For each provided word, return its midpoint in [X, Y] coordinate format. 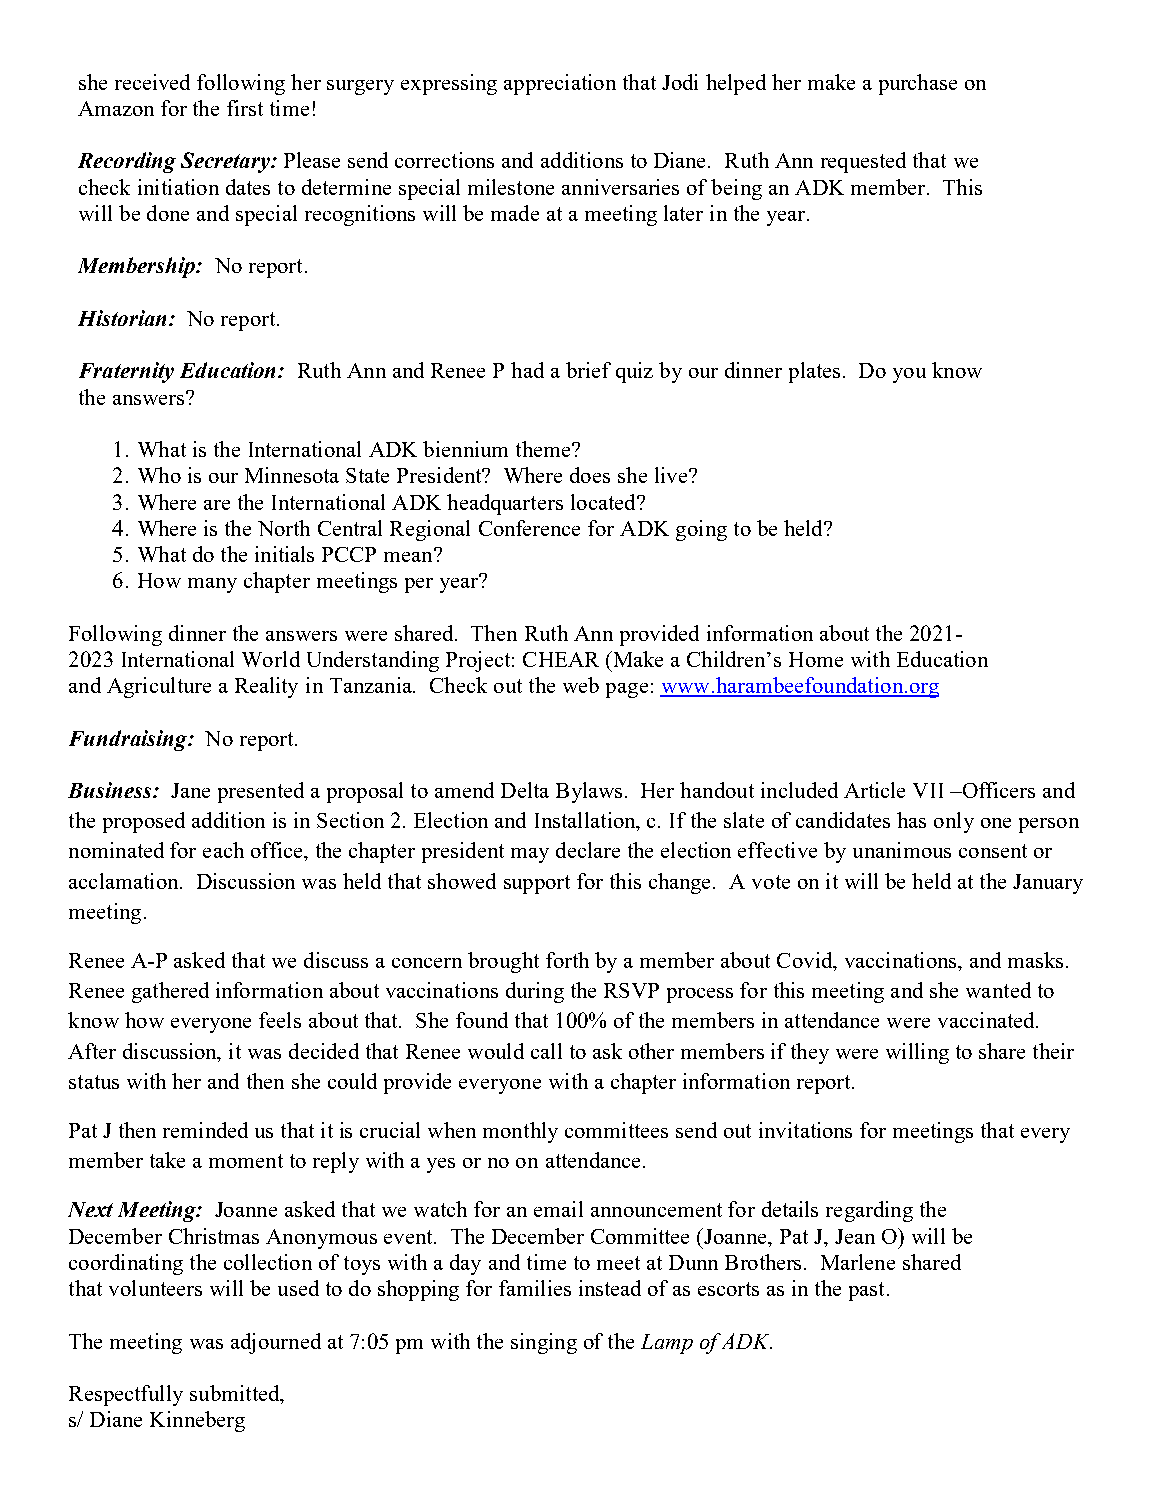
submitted [236, 1394]
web [581, 685]
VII [928, 790]
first [245, 108]
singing [544, 1343]
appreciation [560, 84]
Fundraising [129, 740]
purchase [918, 84]
